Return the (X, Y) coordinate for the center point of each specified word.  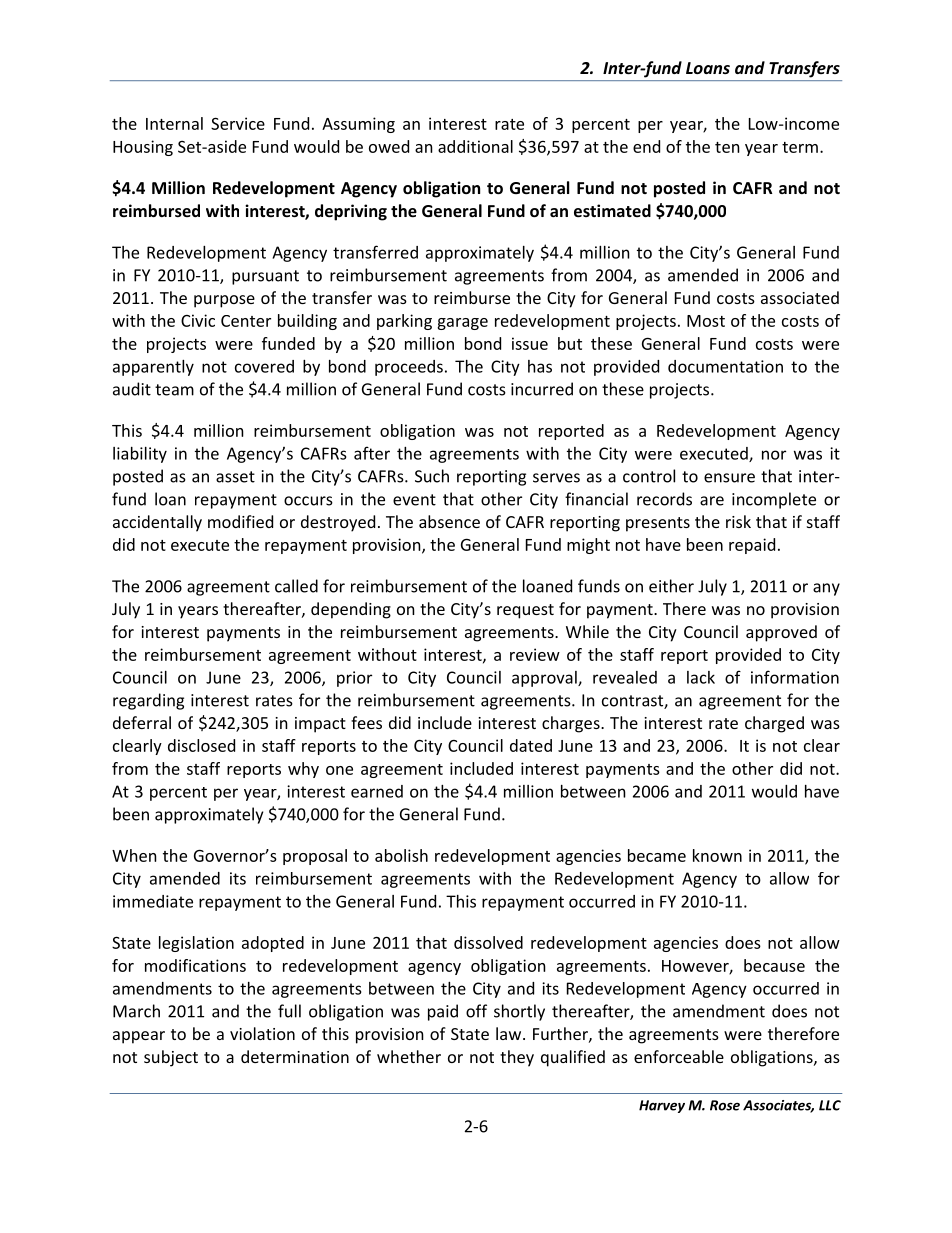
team (174, 390)
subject (171, 1058)
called (296, 586)
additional (475, 146)
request (525, 611)
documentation (725, 366)
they (517, 1058)
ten (727, 147)
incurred (542, 389)
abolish (401, 855)
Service (238, 123)
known (717, 855)
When (134, 855)
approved (781, 633)
